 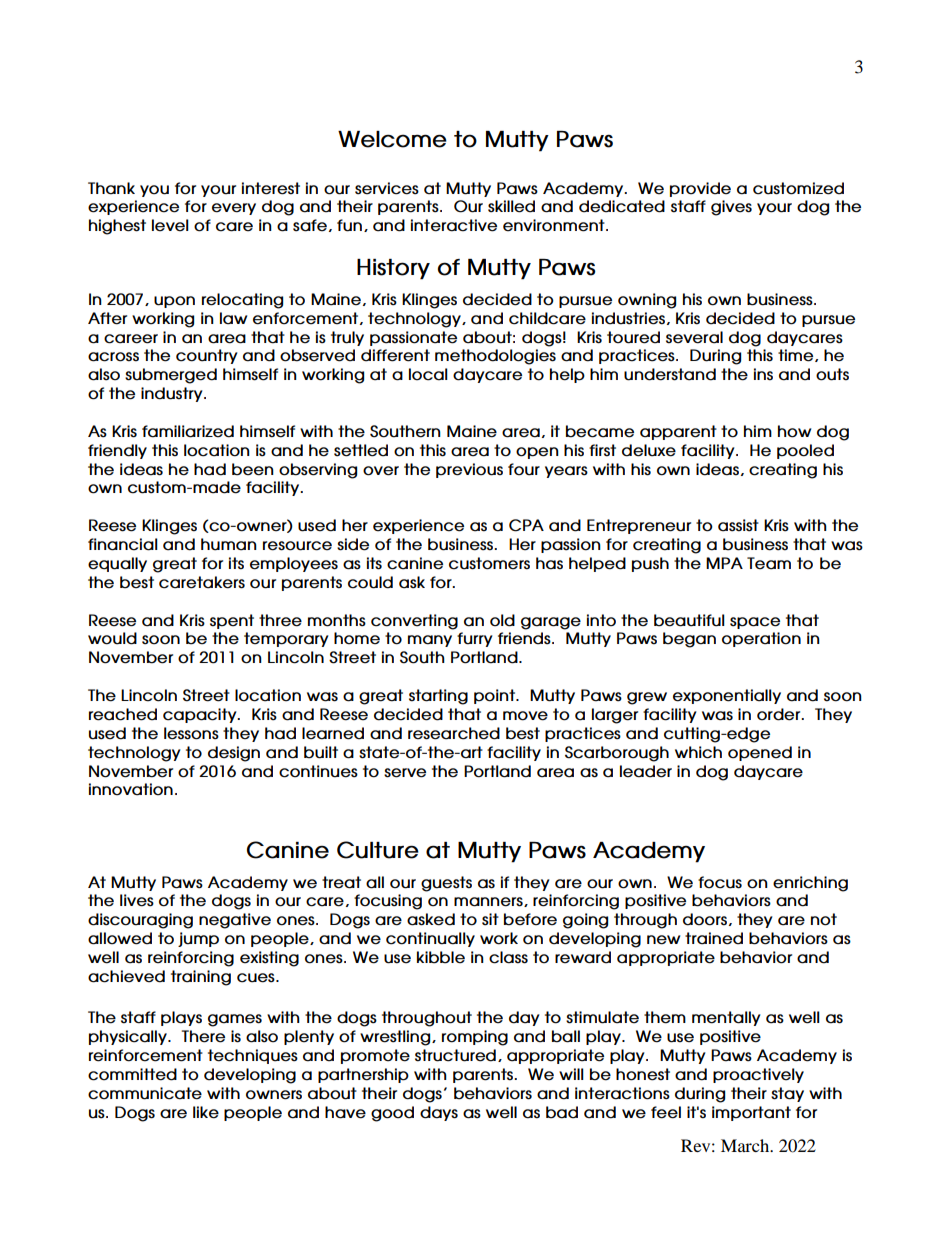 I want to click on every, so click(x=234, y=209).
